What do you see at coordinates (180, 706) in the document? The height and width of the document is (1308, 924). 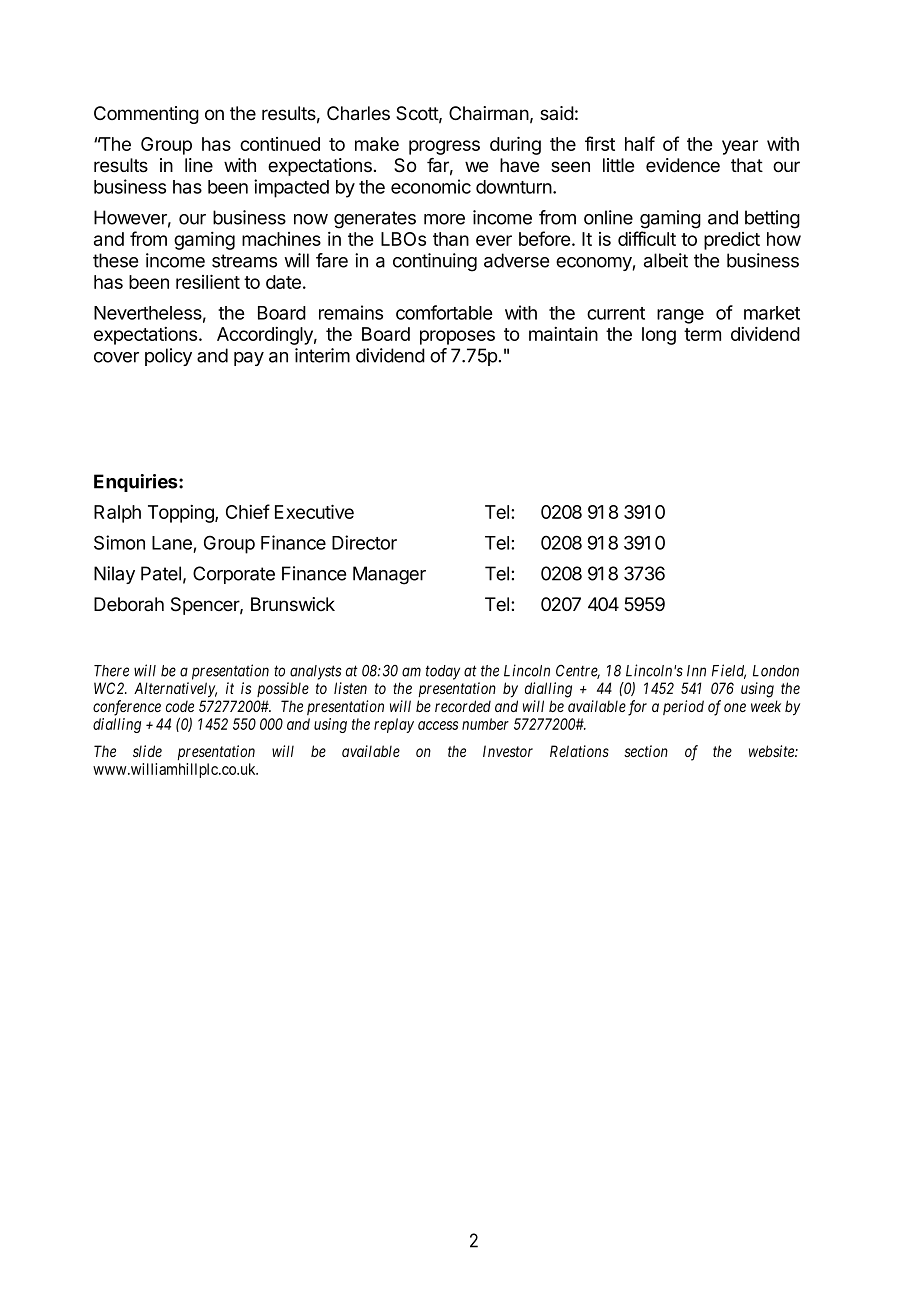 I see `code` at bounding box center [180, 706].
